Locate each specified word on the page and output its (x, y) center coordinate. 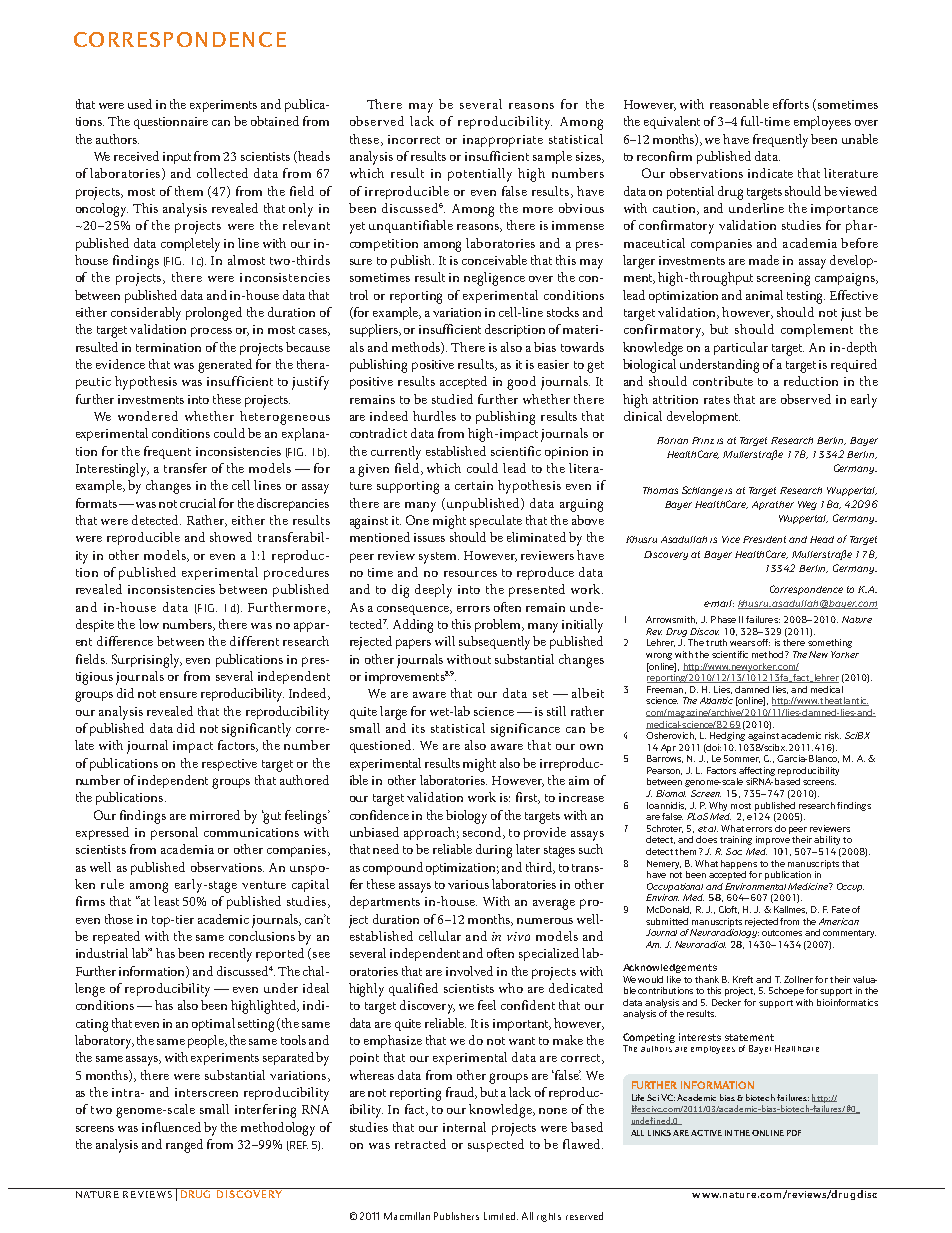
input (177, 158)
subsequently (494, 643)
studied (452, 399)
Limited (501, 1216)
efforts (791, 104)
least (166, 901)
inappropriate (503, 141)
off (763, 642)
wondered (148, 416)
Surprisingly (147, 661)
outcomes (782, 933)
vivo (518, 936)
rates (717, 400)
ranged (184, 1146)
